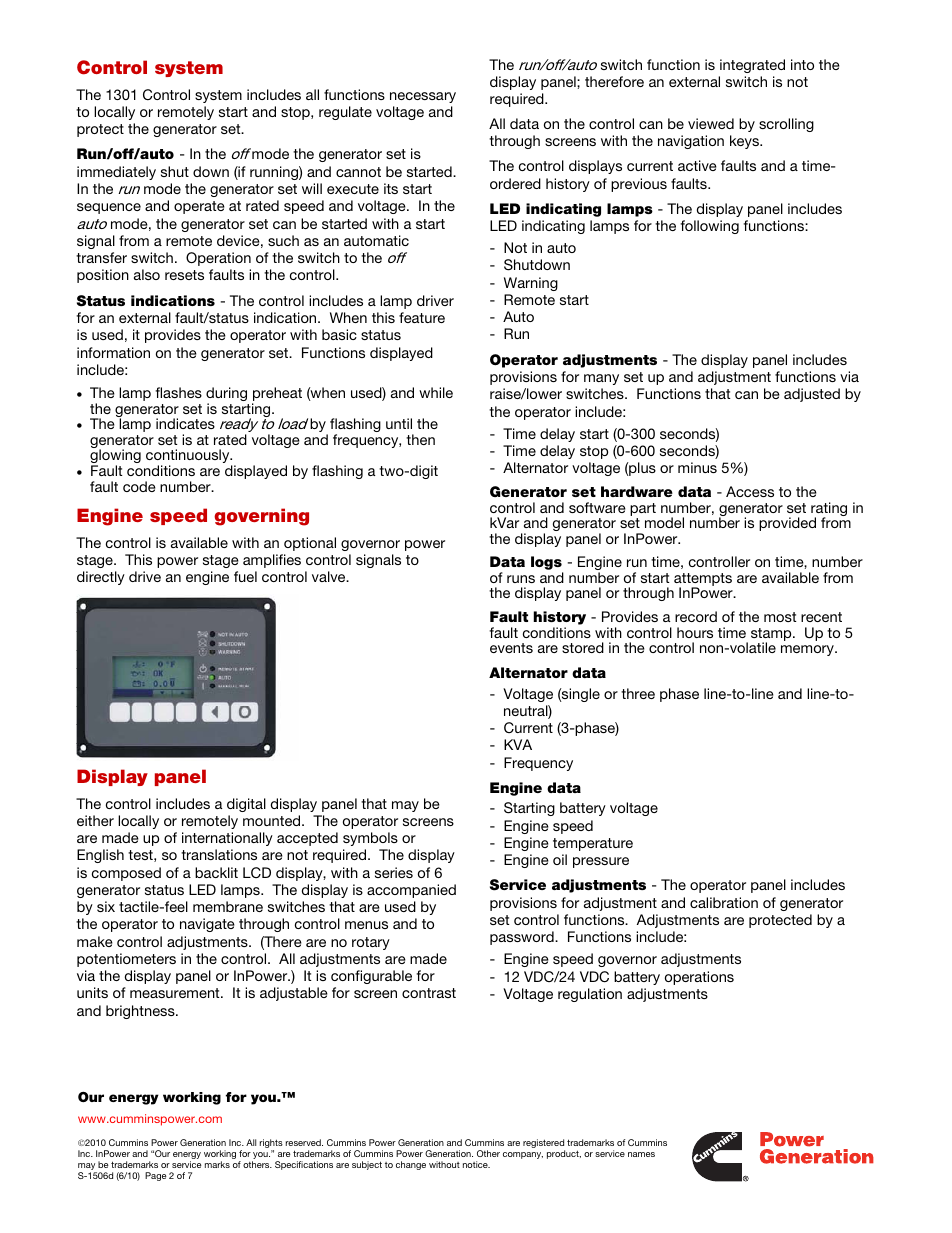  Describe the element at coordinates (116, 173) in the page. I see `immediately` at that location.
